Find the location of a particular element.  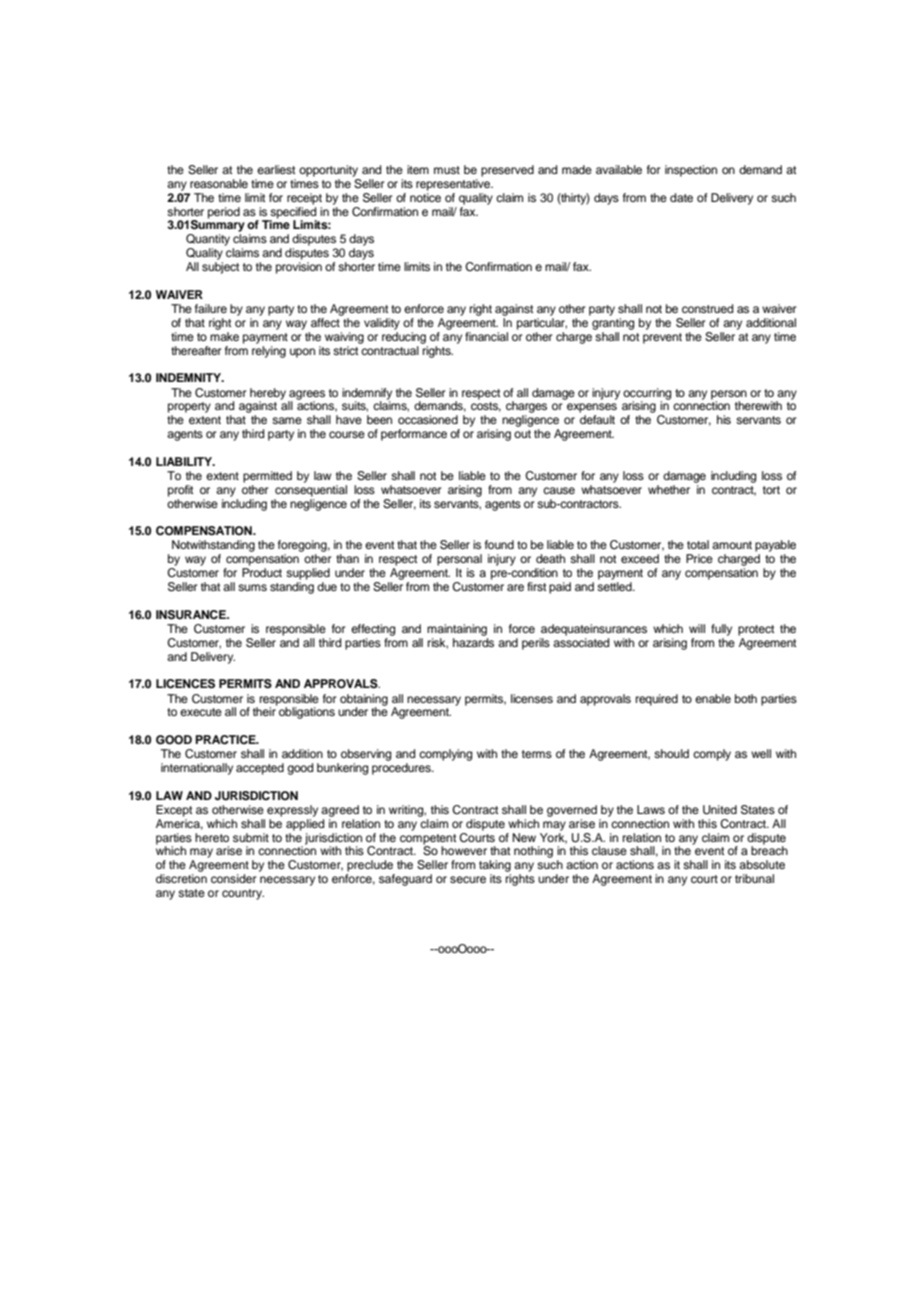

consider is located at coordinates (233, 878).
